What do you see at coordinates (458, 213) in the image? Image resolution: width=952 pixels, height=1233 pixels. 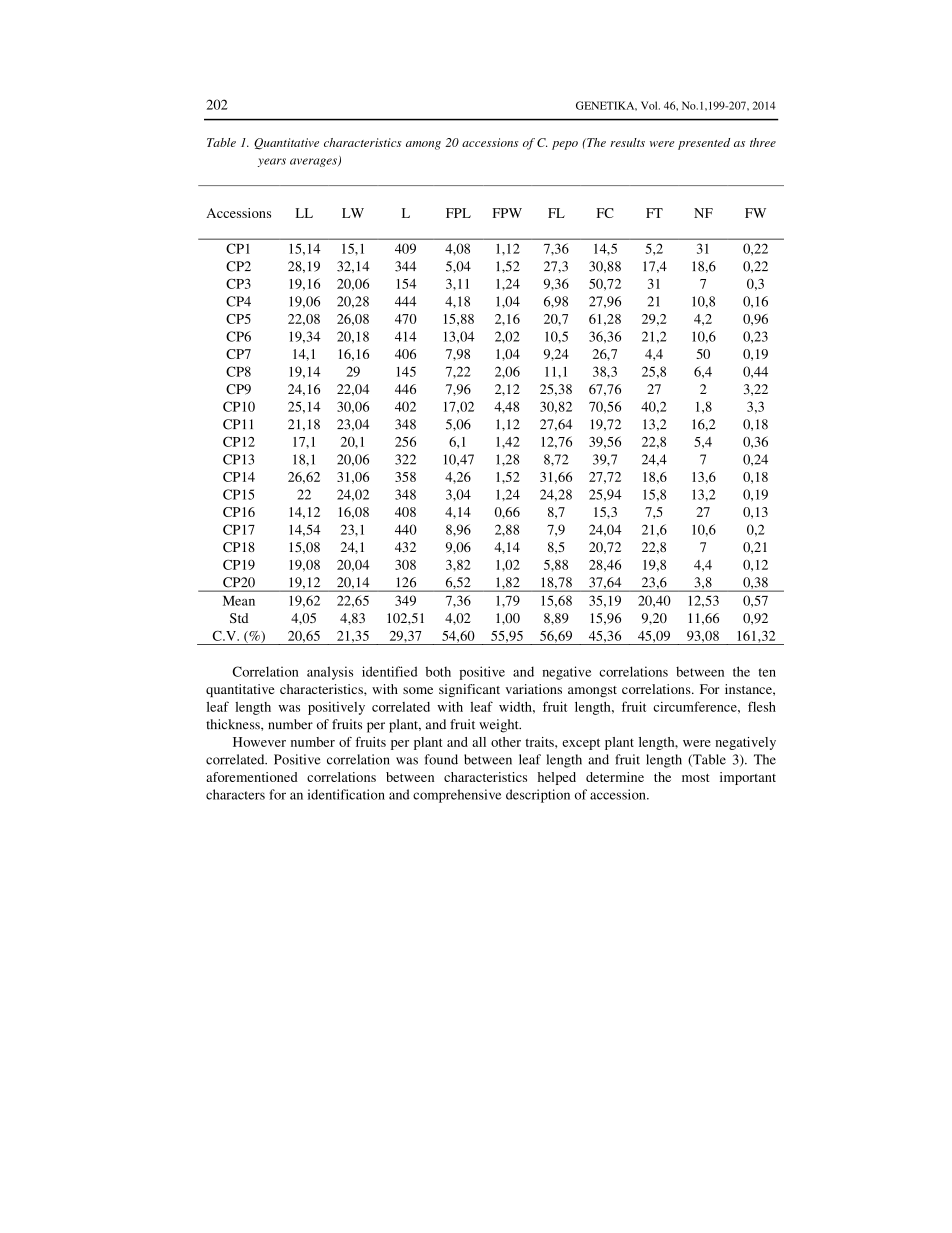 I see `FPL` at bounding box center [458, 213].
